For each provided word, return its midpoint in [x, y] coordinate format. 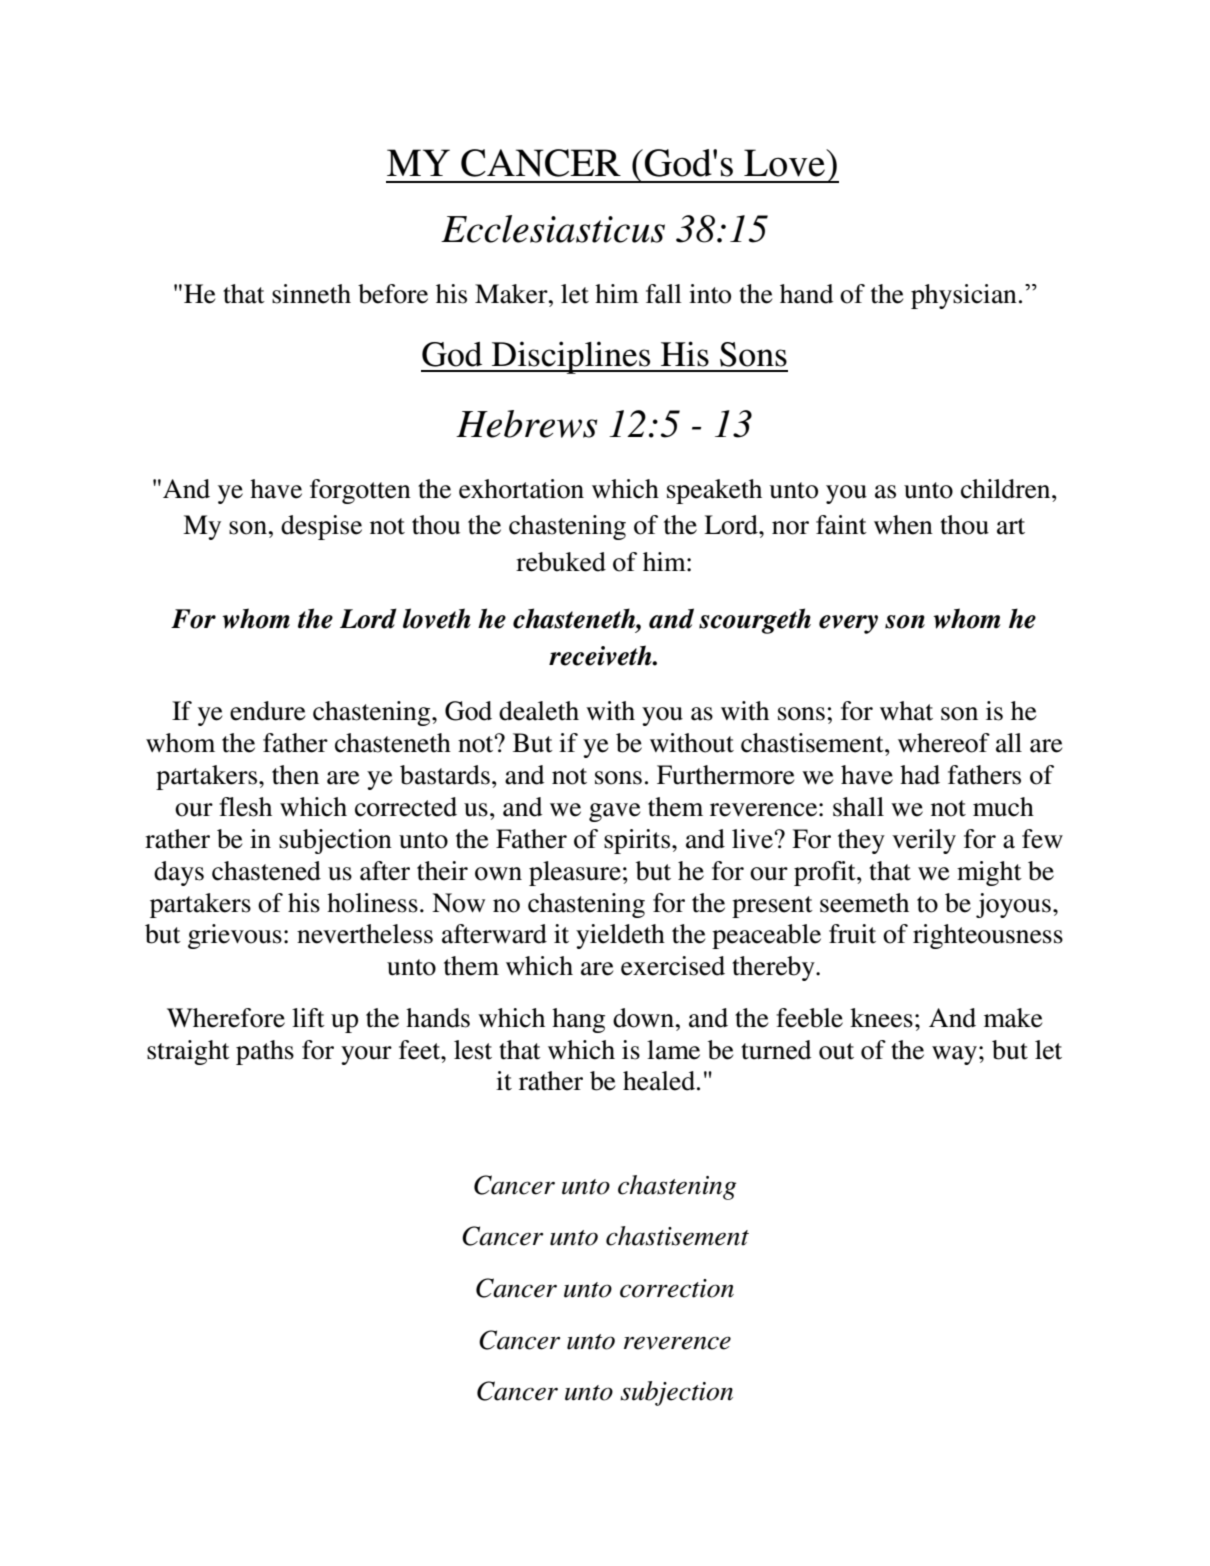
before [393, 294]
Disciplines [571, 357]
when [903, 525]
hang [578, 1020]
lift [308, 1018]
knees [881, 1018]
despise [321, 527]
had [920, 775]
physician [964, 296]
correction [677, 1288]
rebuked [561, 562]
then [295, 775]
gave [614, 812]
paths [265, 1052]
